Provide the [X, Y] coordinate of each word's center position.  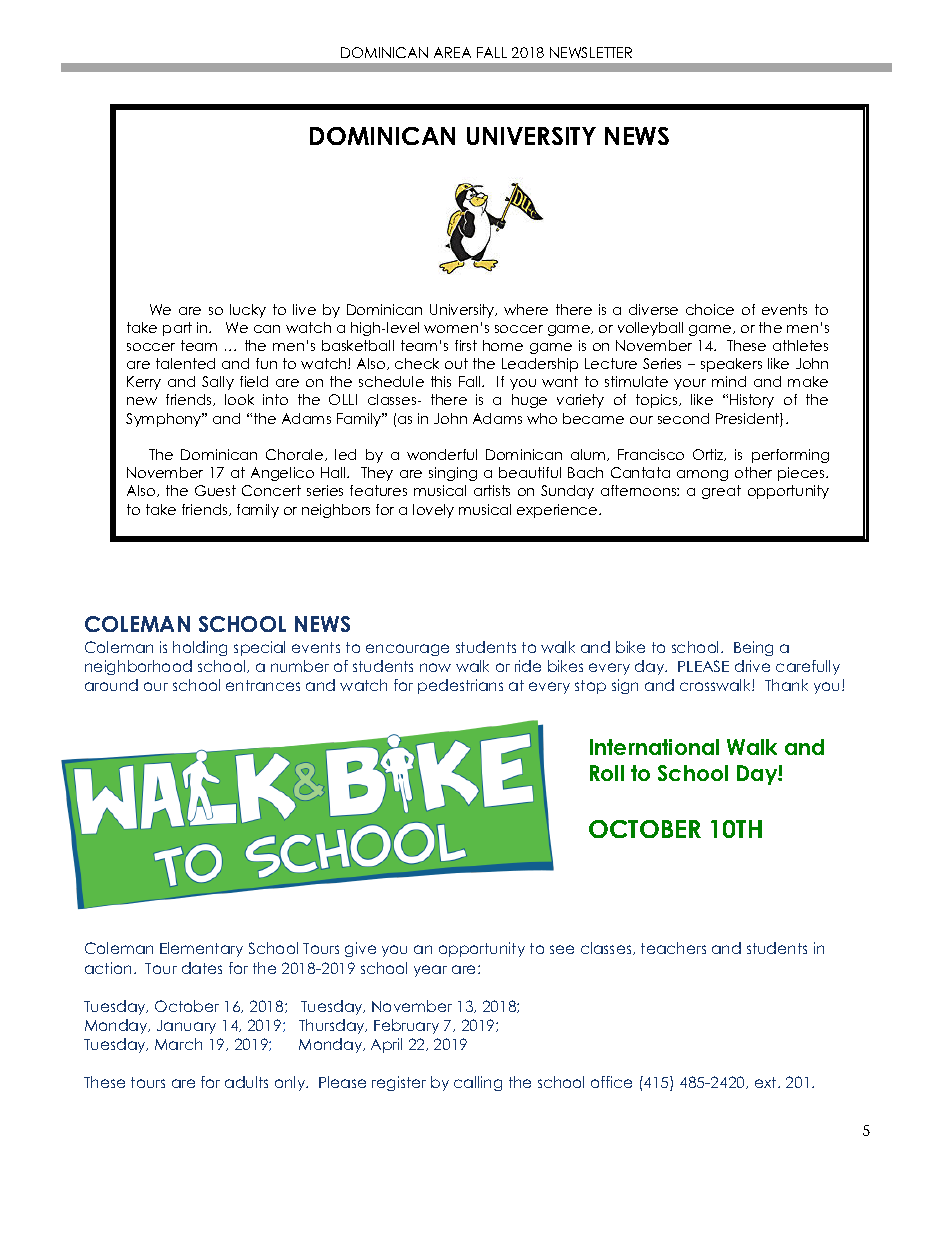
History [752, 401]
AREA [452, 52]
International [654, 747]
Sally [218, 383]
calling [478, 1083]
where [526, 309]
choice [710, 309]
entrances [263, 685]
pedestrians [460, 686]
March [178, 1044]
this [441, 381]
